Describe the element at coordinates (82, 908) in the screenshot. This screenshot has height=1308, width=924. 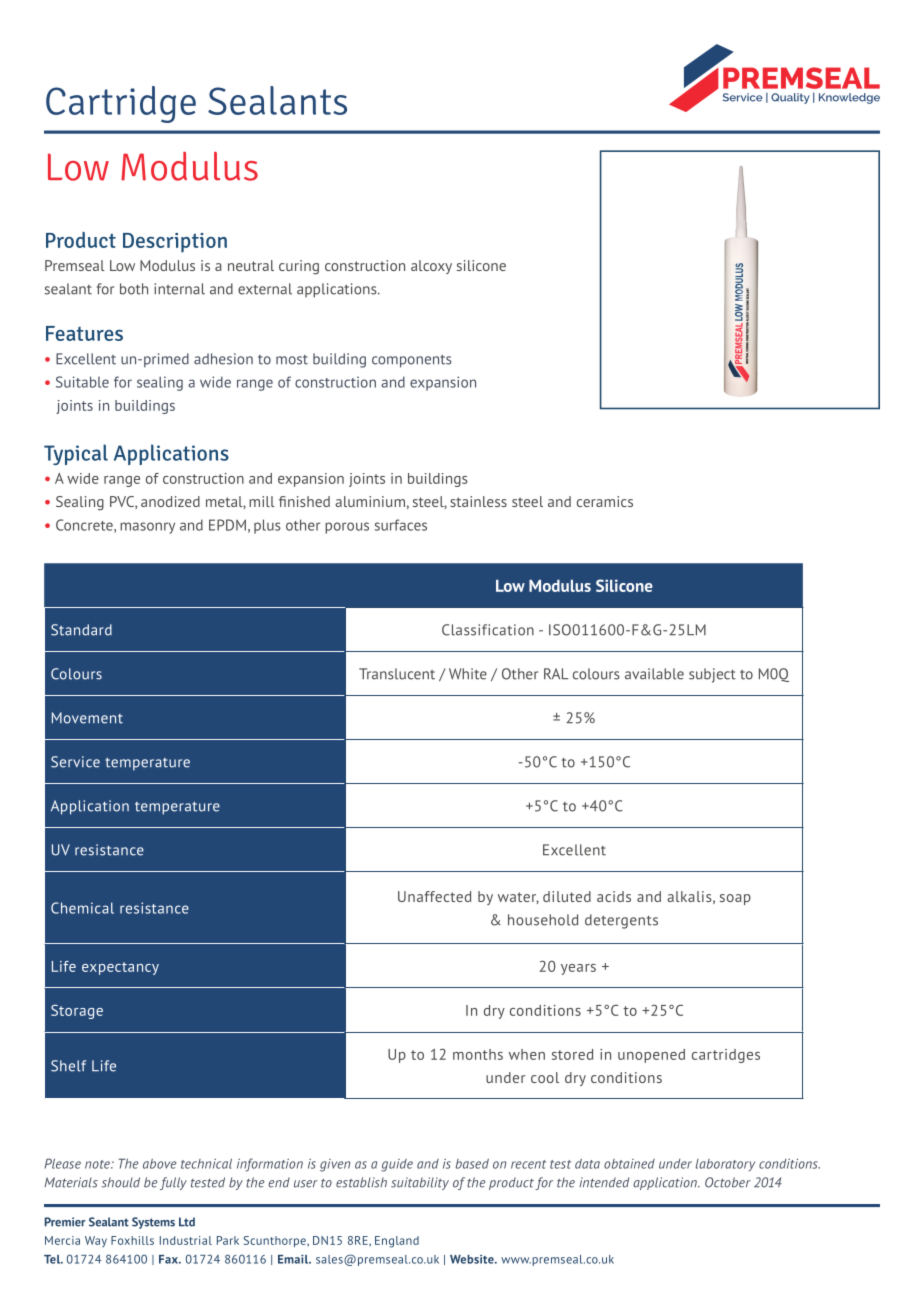
I see `Chemical` at that location.
